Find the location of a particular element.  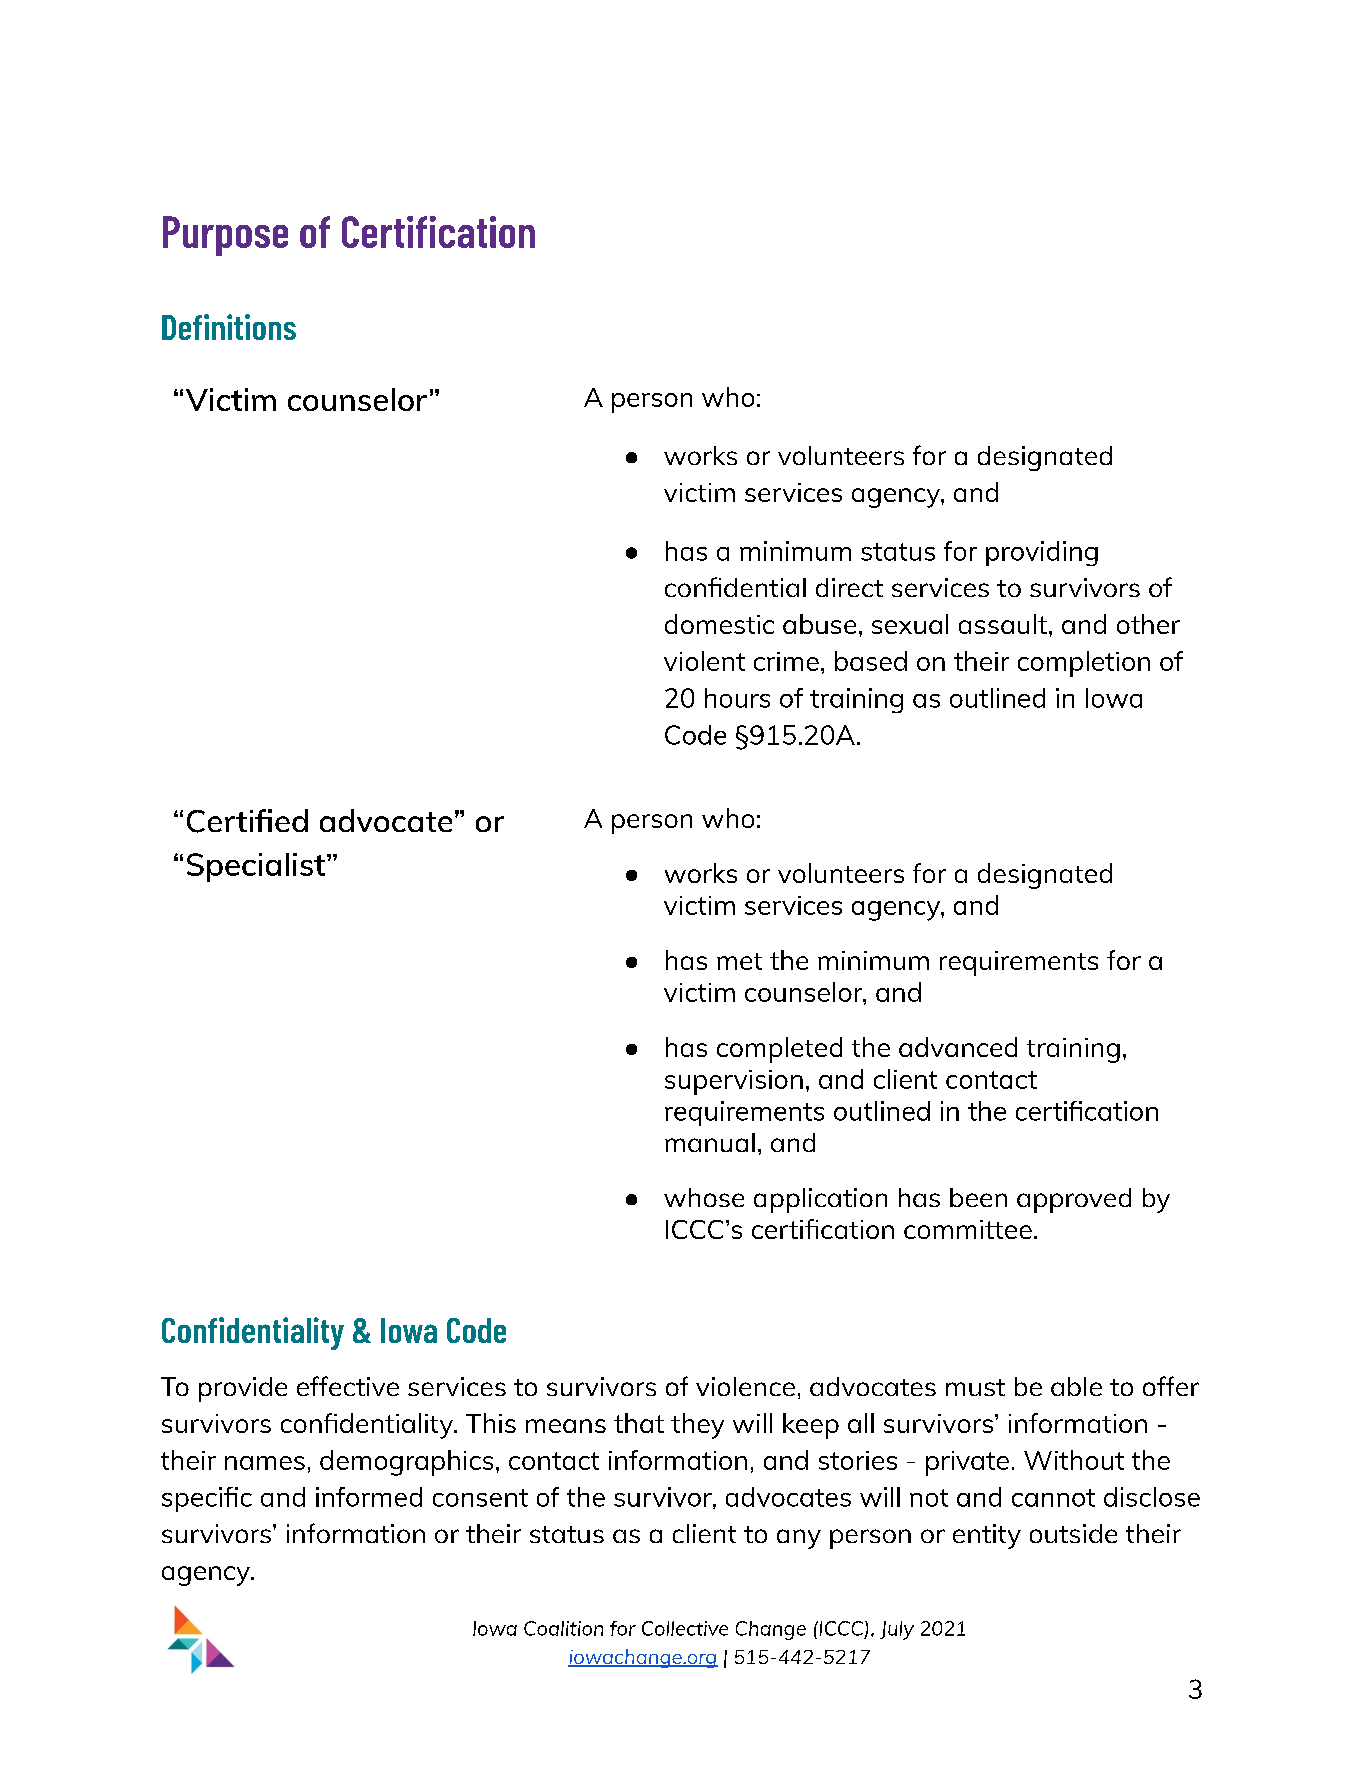

hours is located at coordinates (737, 698).
